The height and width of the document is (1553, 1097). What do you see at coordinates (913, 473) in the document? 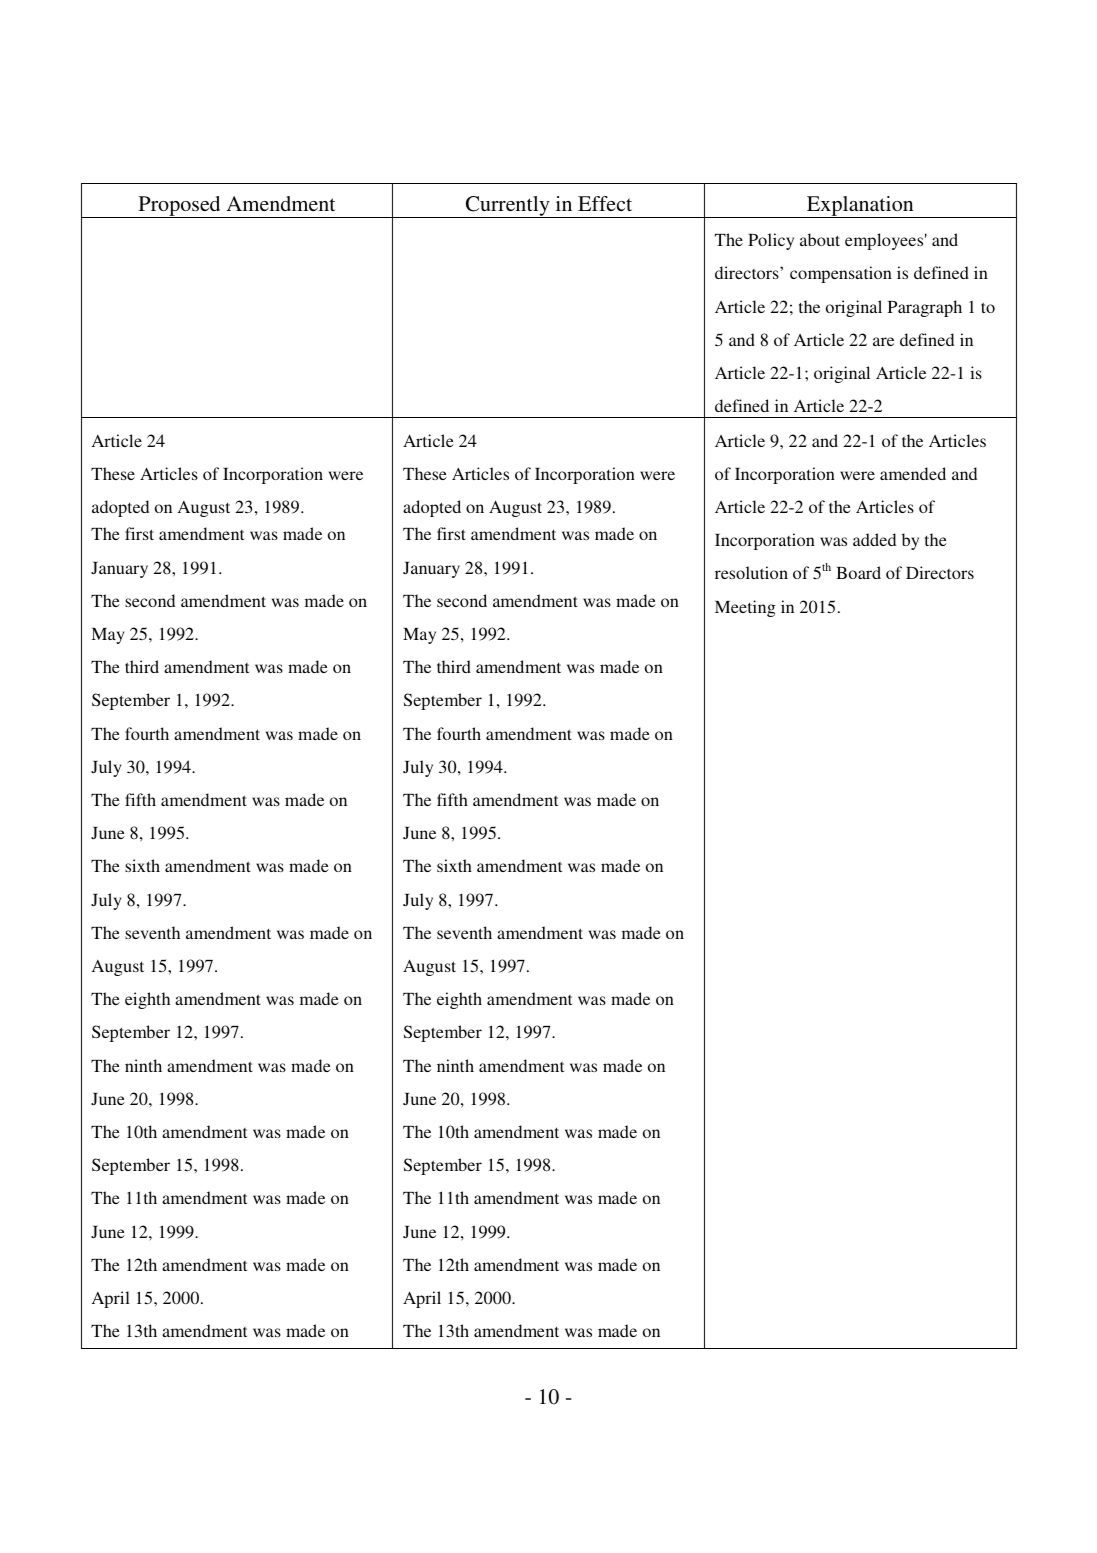
I see `amended` at bounding box center [913, 473].
